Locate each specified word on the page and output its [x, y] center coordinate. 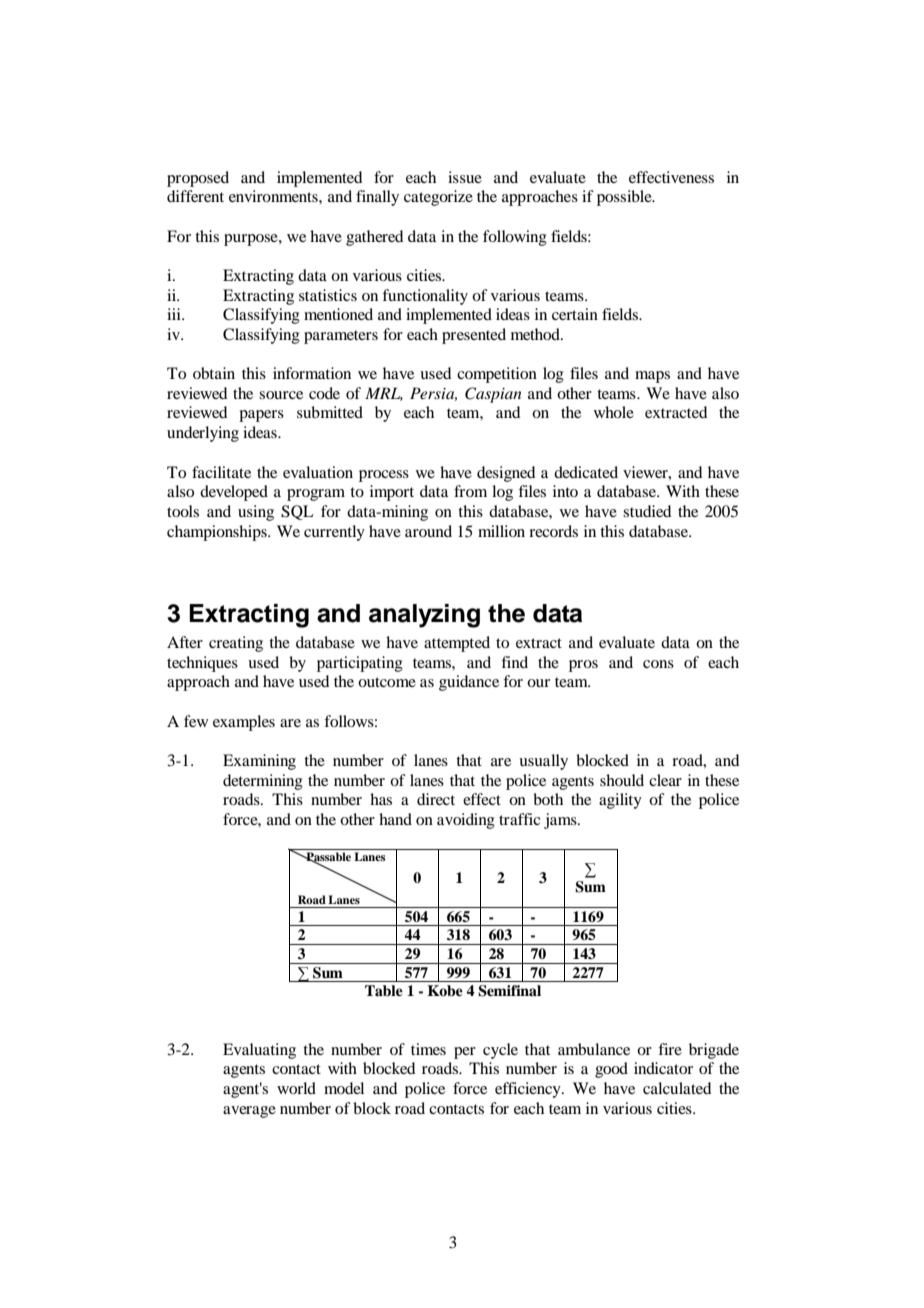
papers [261, 416]
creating [236, 644]
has [381, 799]
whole [614, 412]
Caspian [493, 395]
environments [274, 196]
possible [625, 198]
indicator [663, 1068]
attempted [457, 644]
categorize [438, 198]
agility [620, 801]
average [249, 1112]
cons [658, 664]
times [428, 1049]
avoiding [466, 821]
